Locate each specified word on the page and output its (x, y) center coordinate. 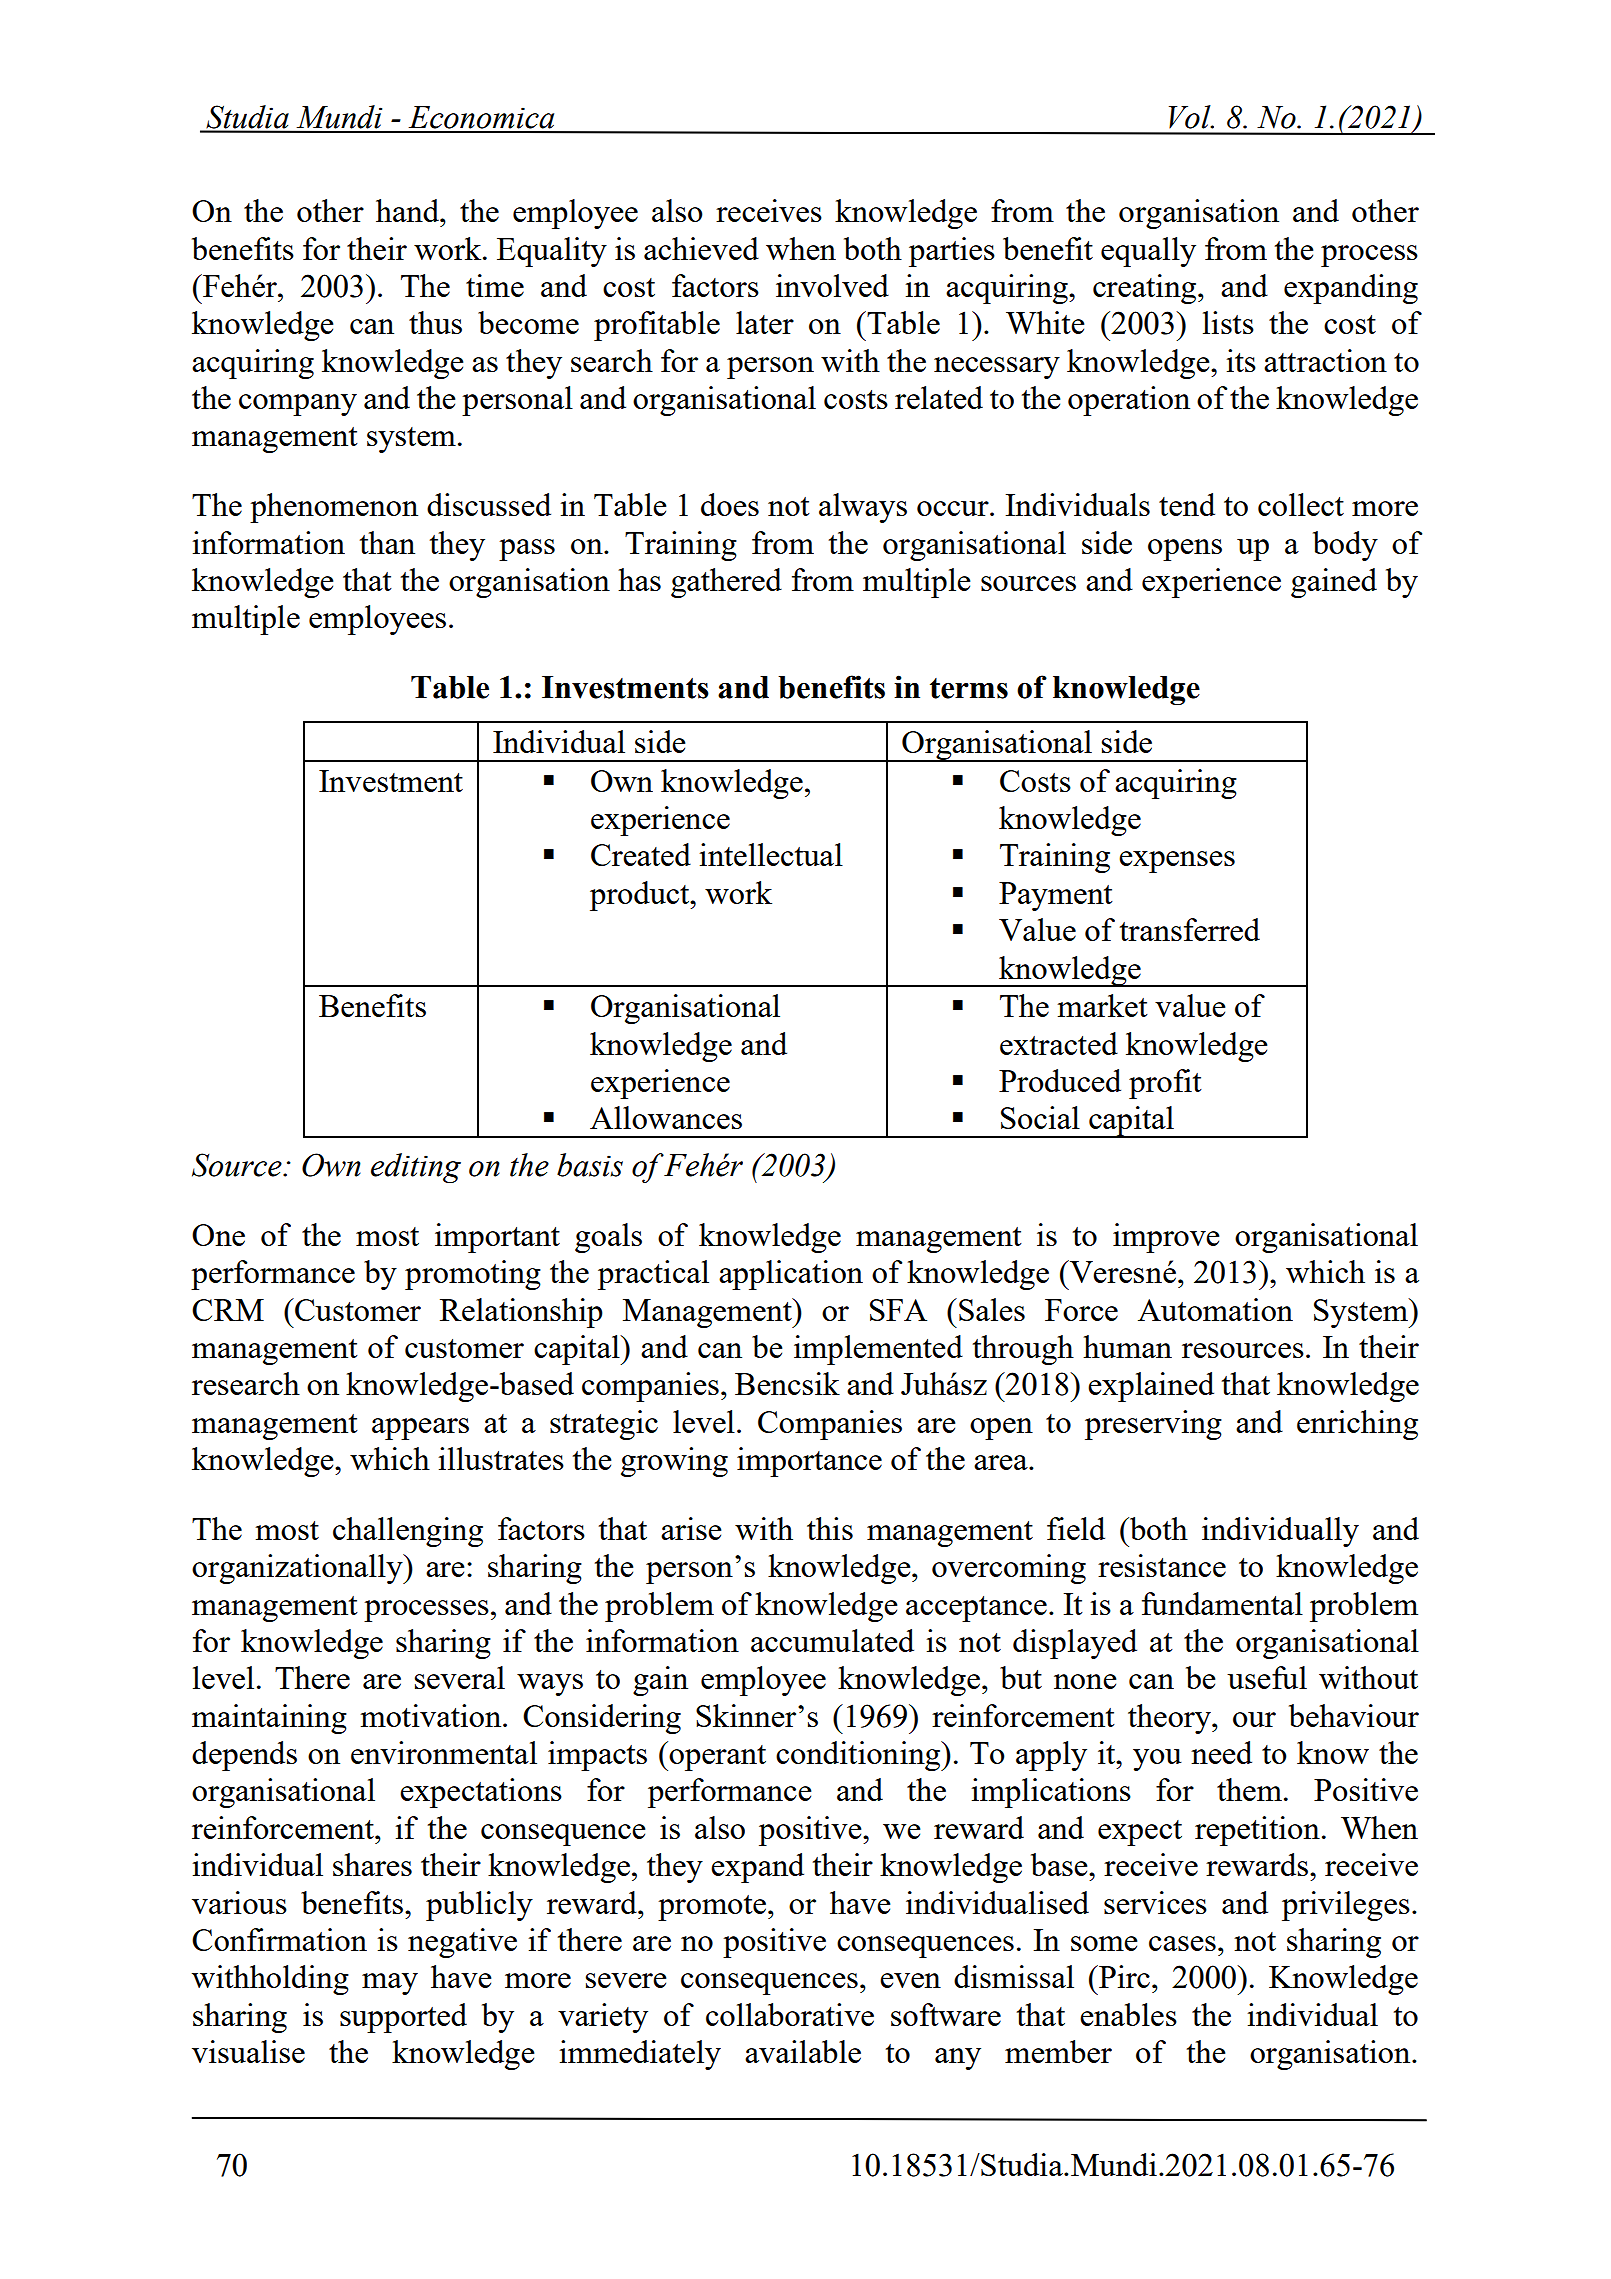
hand (409, 210)
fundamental (1222, 1603)
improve (1166, 1238)
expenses (1177, 862)
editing (416, 1168)
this (830, 1528)
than (387, 542)
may (390, 1984)
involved (832, 285)
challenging (408, 1532)
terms (969, 688)
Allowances (666, 1117)
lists (1228, 322)
